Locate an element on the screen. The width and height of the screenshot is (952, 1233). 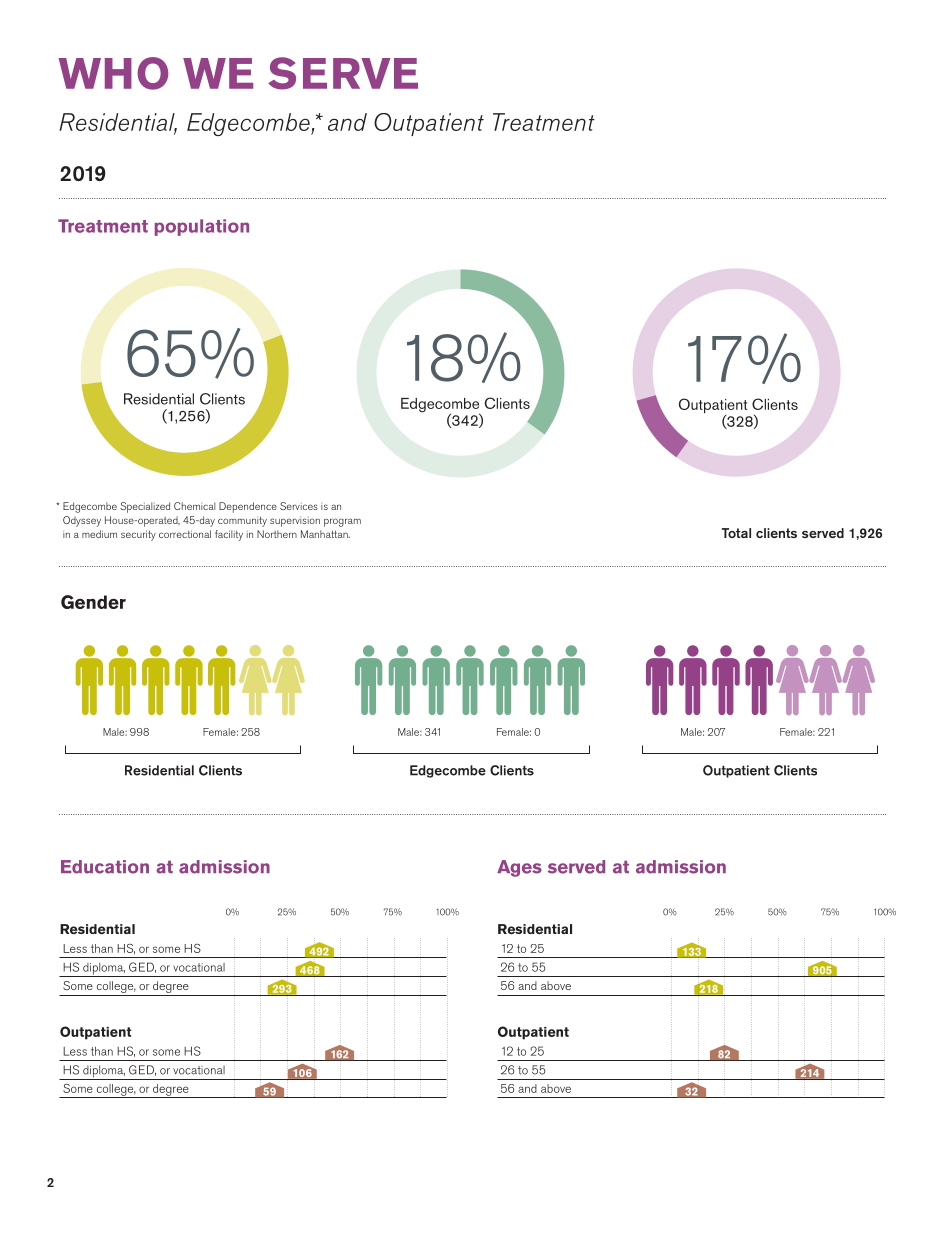
program is located at coordinates (342, 522).
